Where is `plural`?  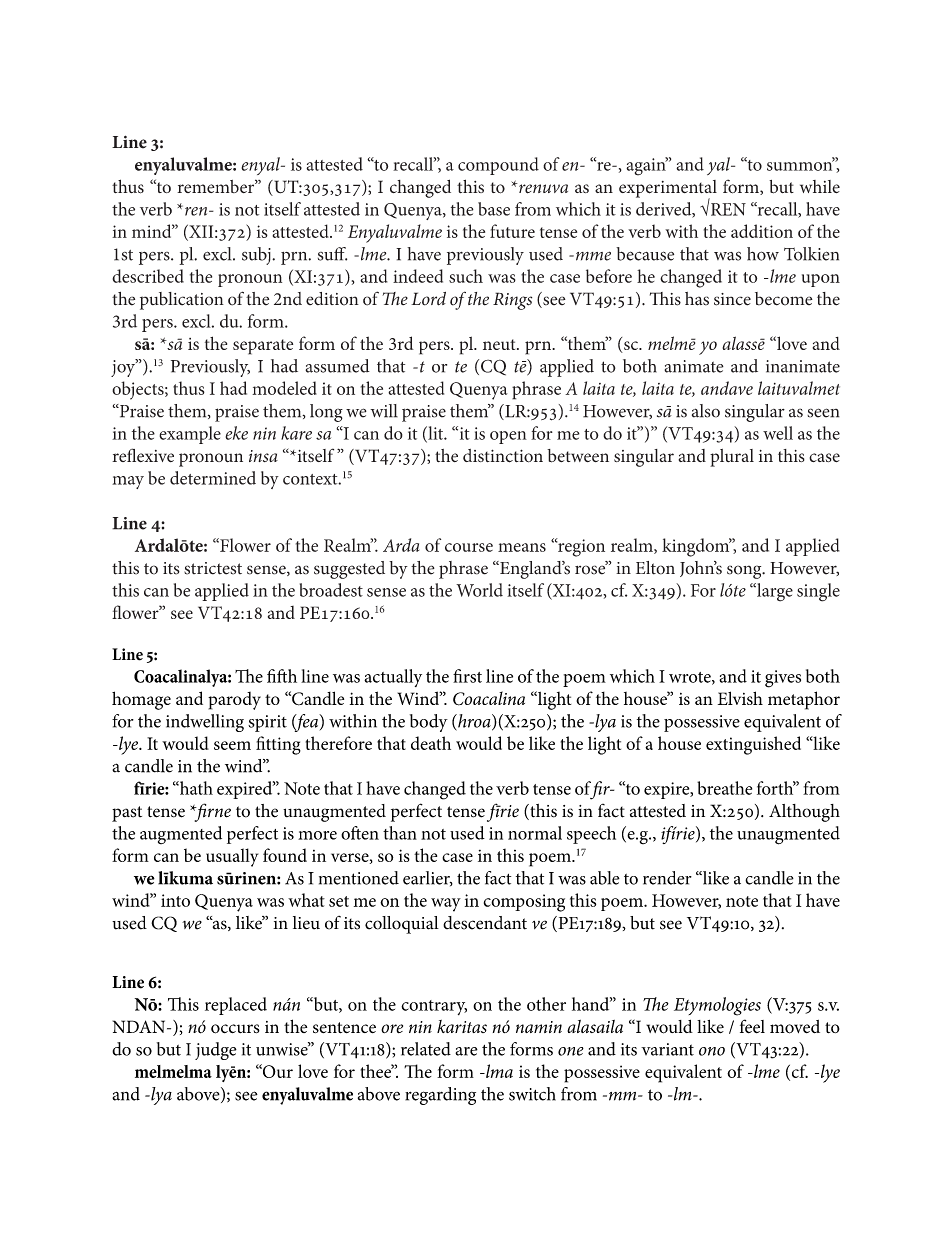
plural is located at coordinates (732, 458).
